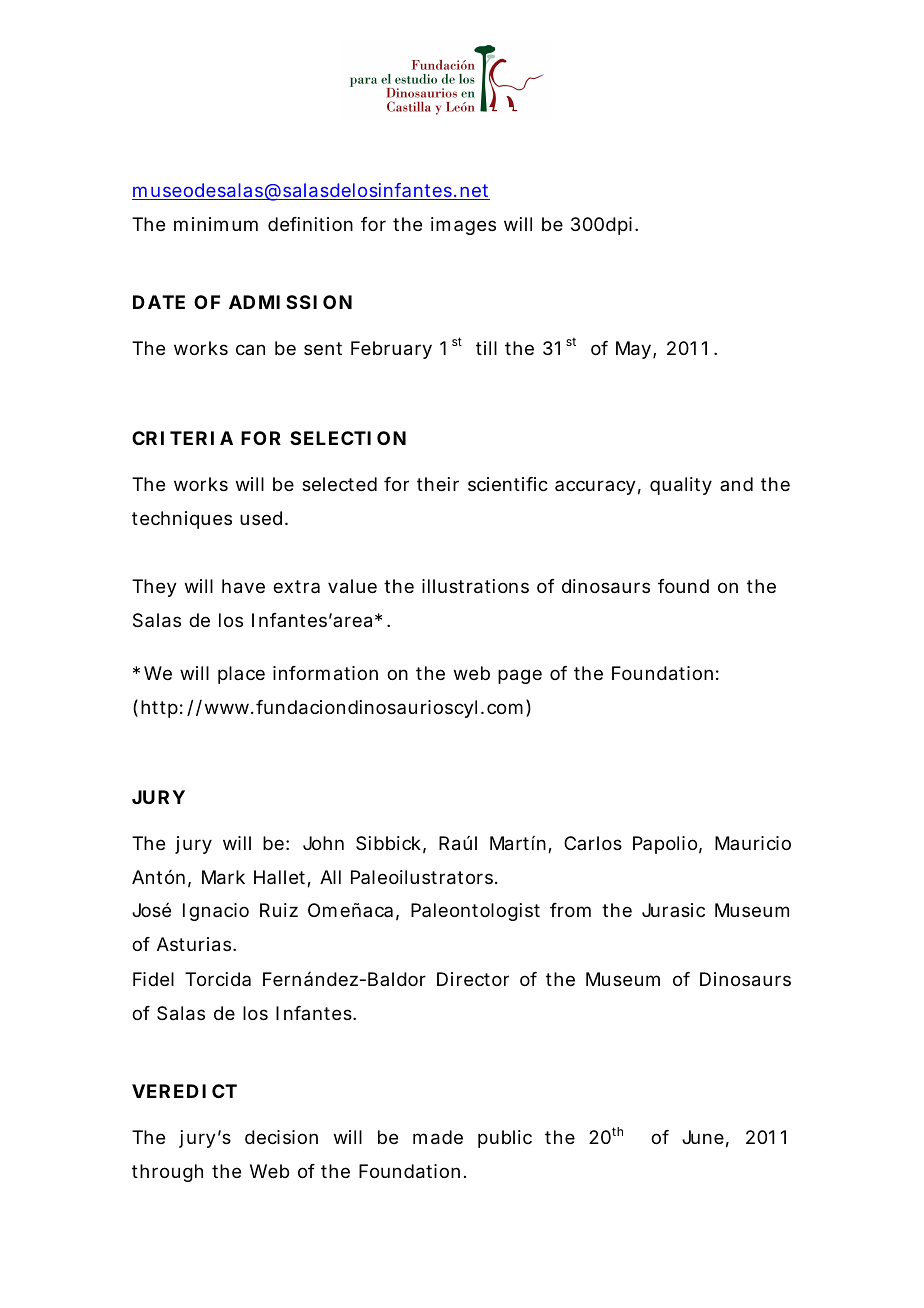  Describe the element at coordinates (216, 224) in the screenshot. I see `minimum` at that location.
